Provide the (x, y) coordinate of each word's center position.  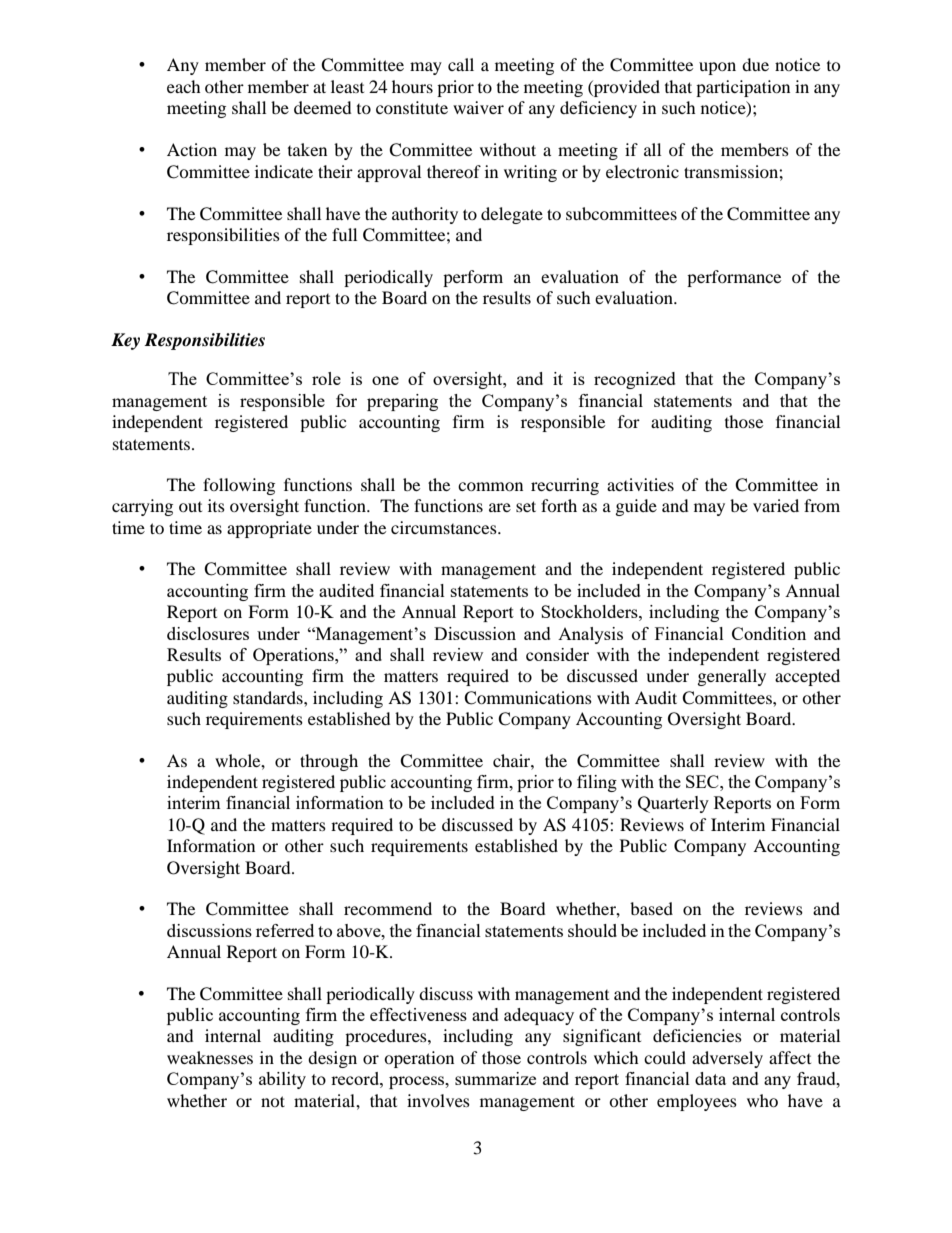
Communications (528, 698)
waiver (478, 107)
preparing (402, 402)
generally (732, 677)
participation (743, 88)
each (184, 86)
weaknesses (210, 1057)
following (239, 486)
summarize (495, 1078)
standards (269, 697)
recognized (635, 380)
